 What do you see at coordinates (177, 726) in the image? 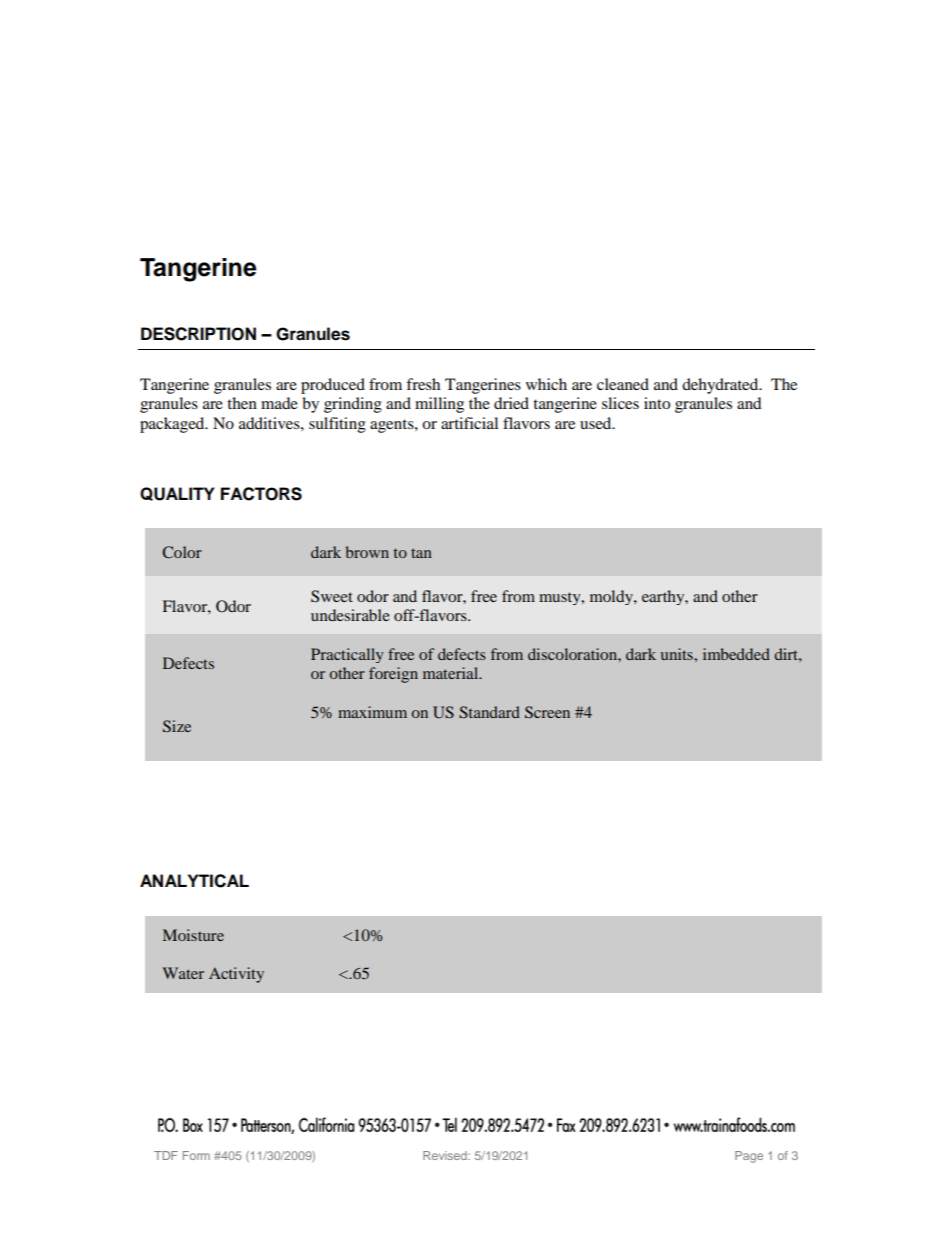
I see `Size` at bounding box center [177, 726].
